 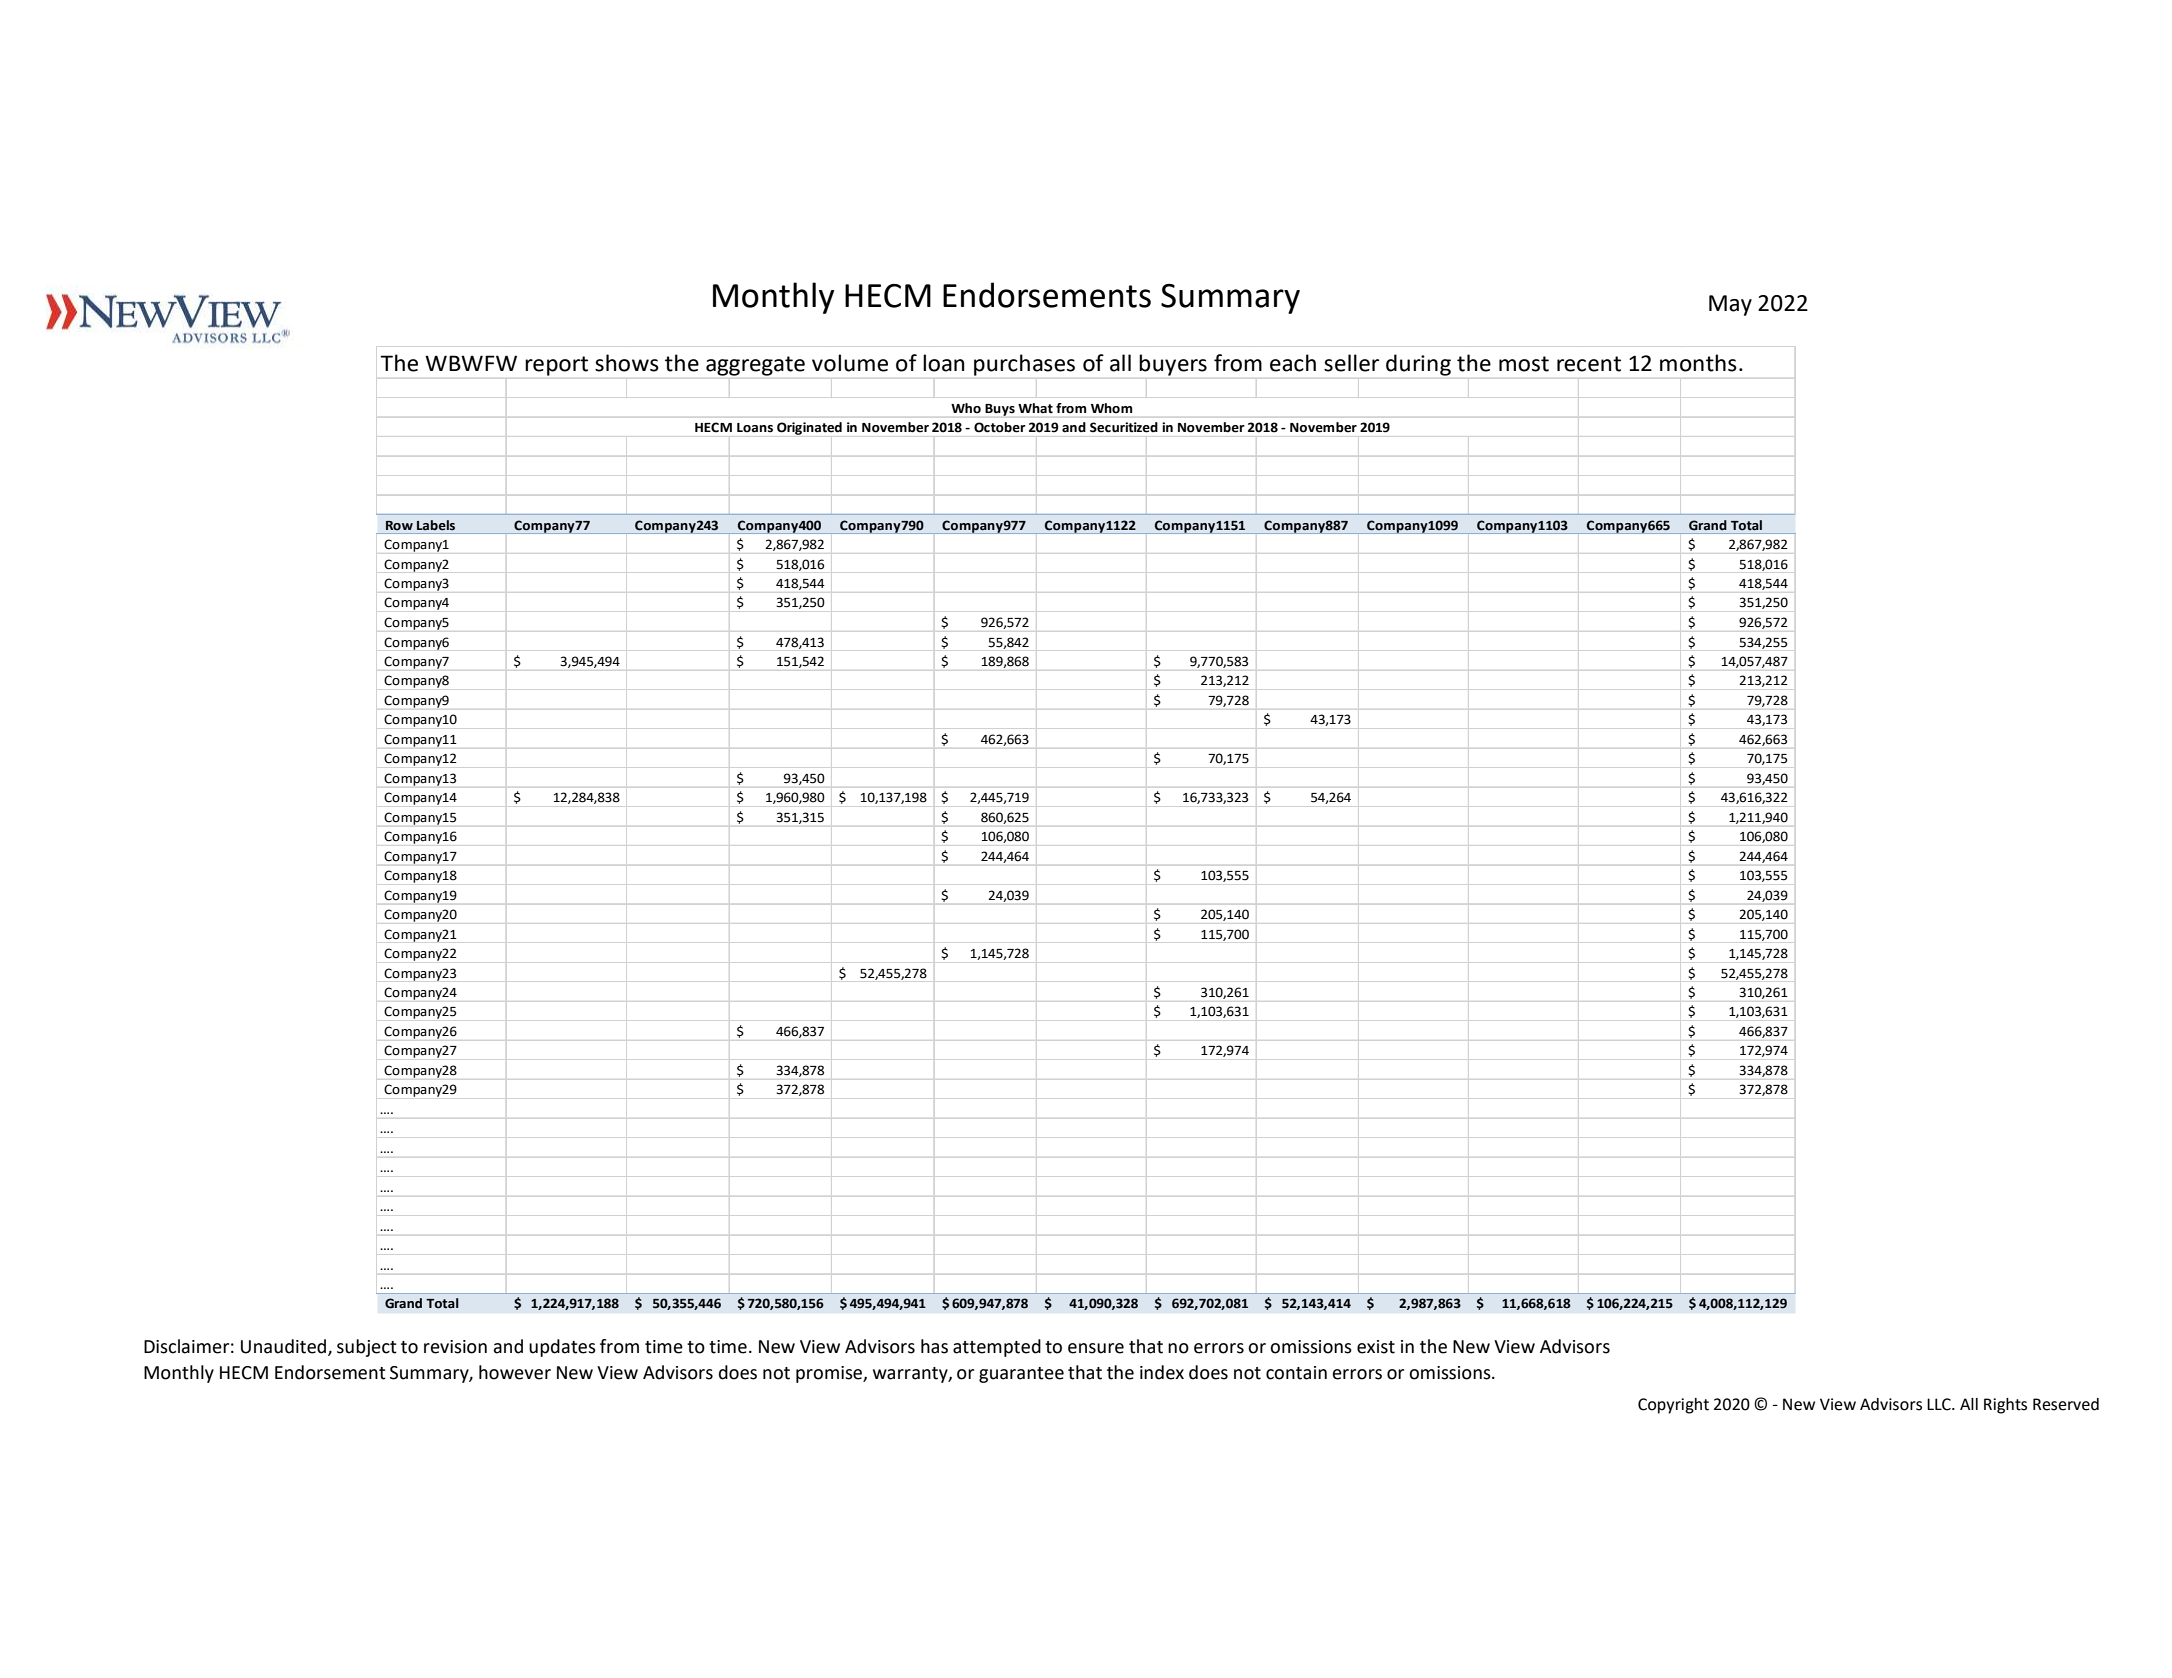 I want to click on buyers, so click(x=1173, y=365).
